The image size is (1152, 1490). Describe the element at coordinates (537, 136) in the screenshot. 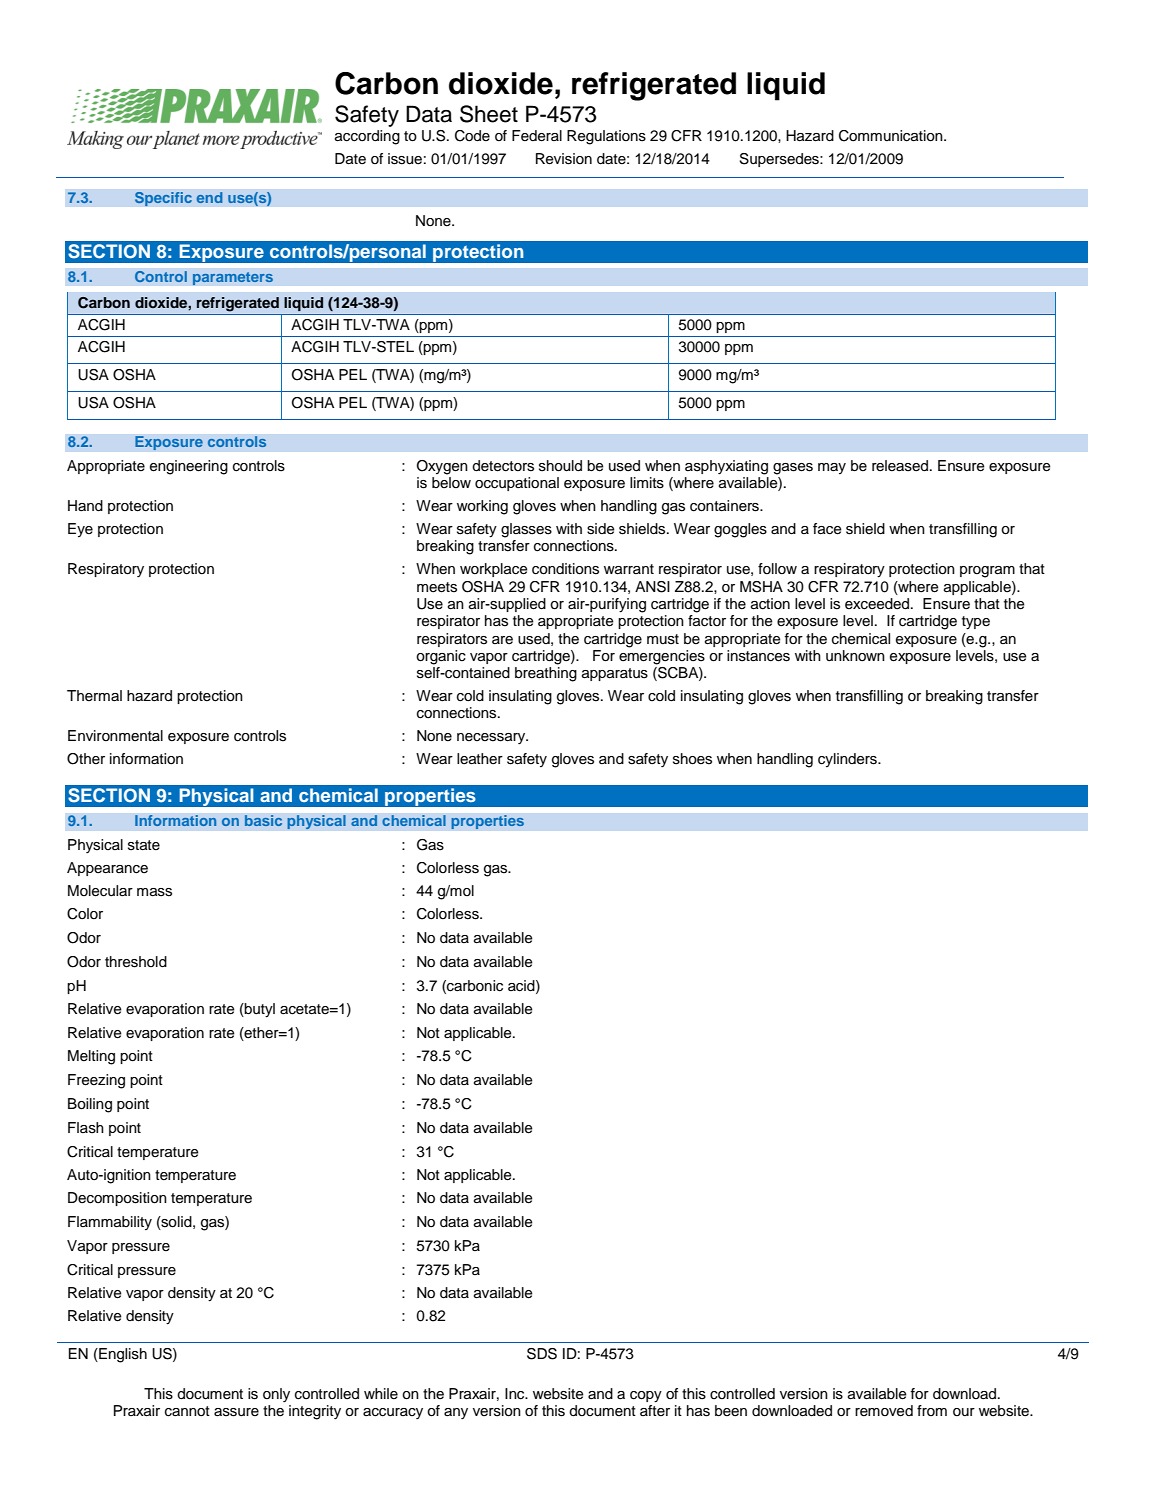

I see `Federal` at that location.
